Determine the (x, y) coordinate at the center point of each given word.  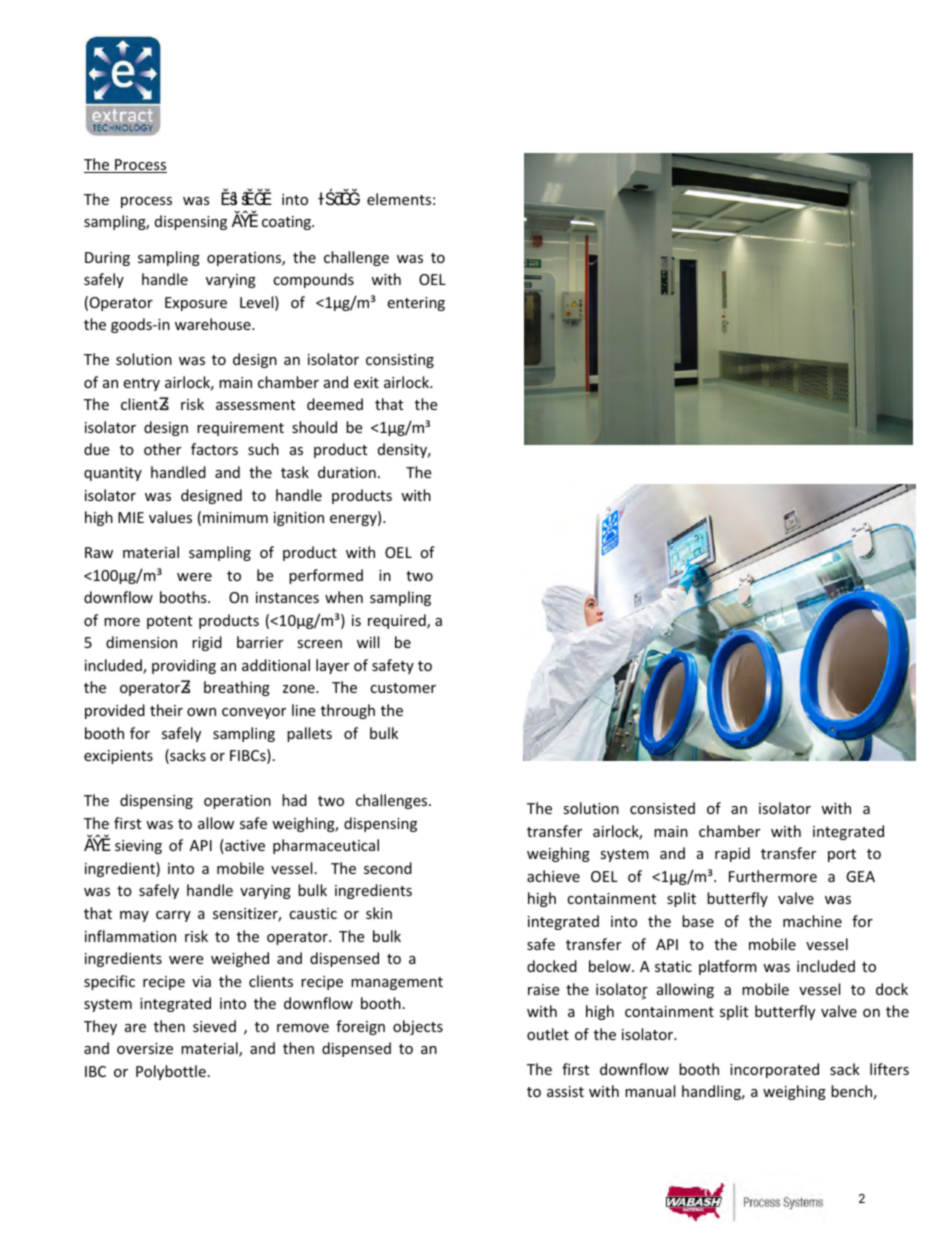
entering (416, 304)
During (107, 259)
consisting (400, 361)
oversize (145, 1048)
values (170, 517)
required (398, 621)
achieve (553, 876)
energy (354, 520)
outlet (548, 1034)
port (842, 855)
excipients (118, 757)
